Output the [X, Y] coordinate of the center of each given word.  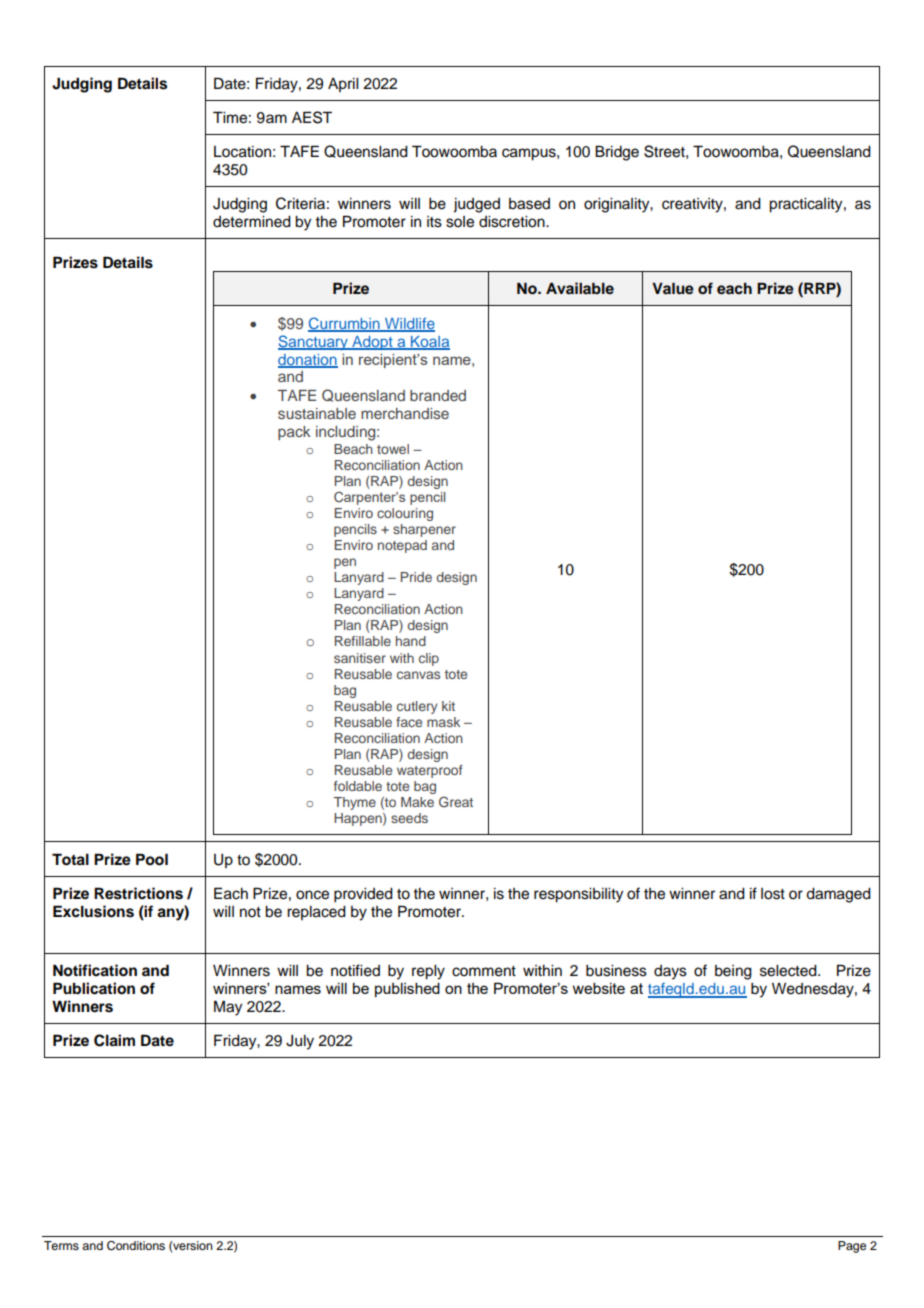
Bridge [617, 153]
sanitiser [360, 658]
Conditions [136, 1246]
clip [429, 659]
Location [242, 152]
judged [476, 205]
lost [773, 894]
